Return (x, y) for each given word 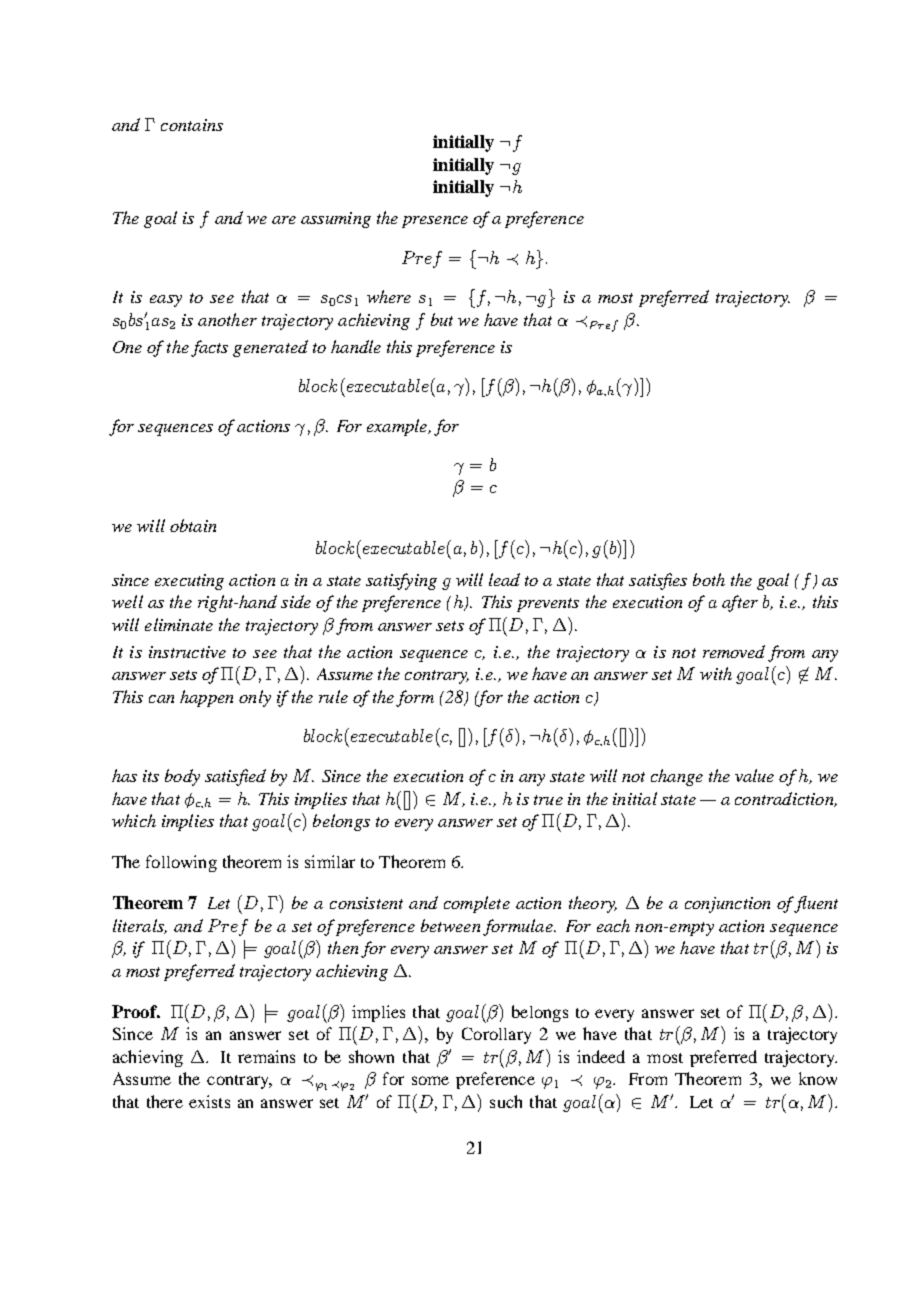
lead (504, 579)
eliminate (179, 624)
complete (477, 904)
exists (209, 1101)
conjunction (727, 905)
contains (192, 125)
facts (209, 348)
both (709, 579)
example (398, 427)
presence (435, 222)
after (740, 603)
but (442, 319)
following (181, 863)
